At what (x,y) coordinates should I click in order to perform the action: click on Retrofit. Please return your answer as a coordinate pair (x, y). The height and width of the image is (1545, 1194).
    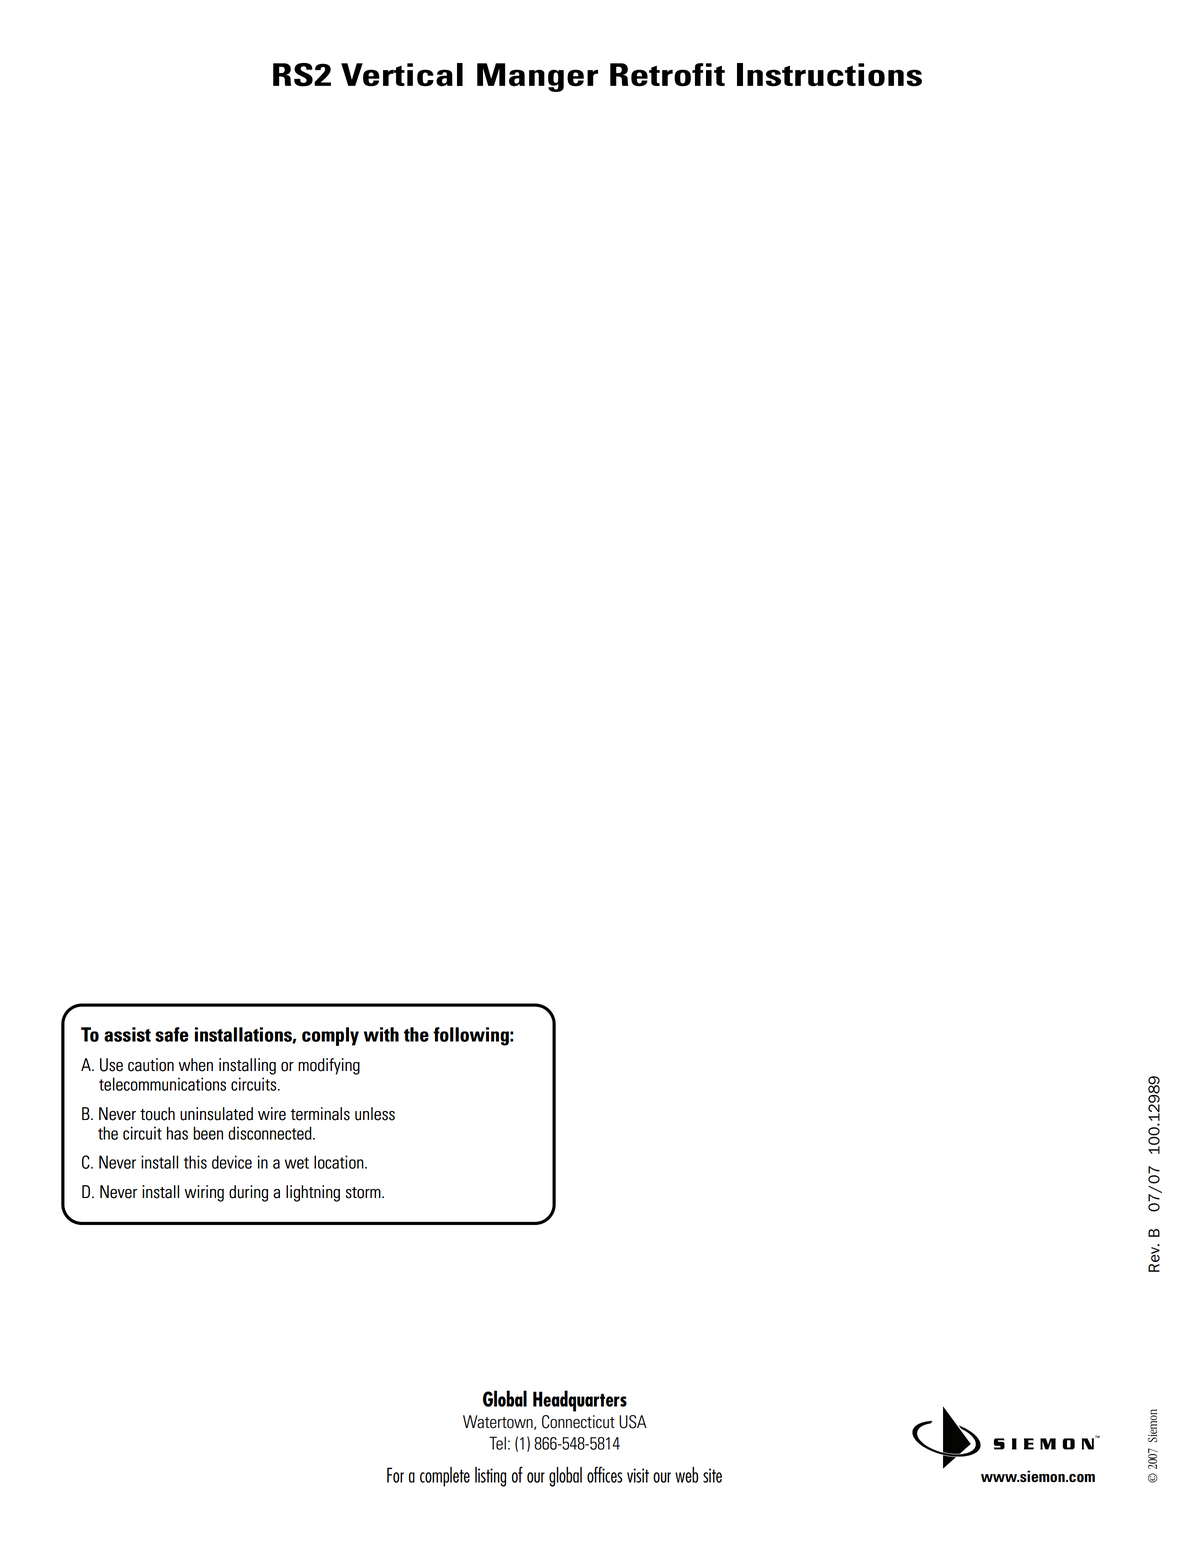
    Looking at the image, I should click on (667, 75).
